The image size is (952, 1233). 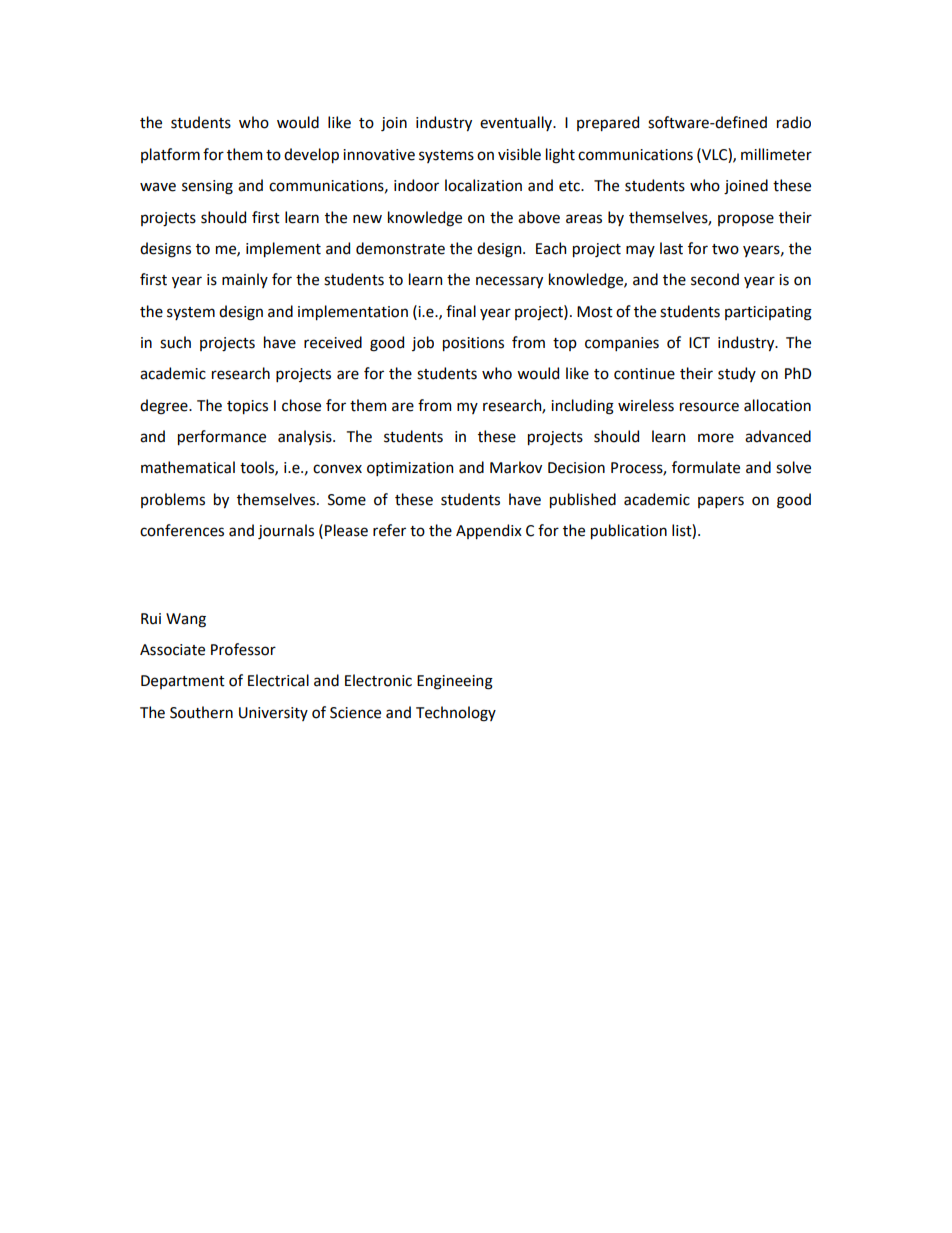 What do you see at coordinates (509, 282) in the screenshot?
I see `necessary` at bounding box center [509, 282].
